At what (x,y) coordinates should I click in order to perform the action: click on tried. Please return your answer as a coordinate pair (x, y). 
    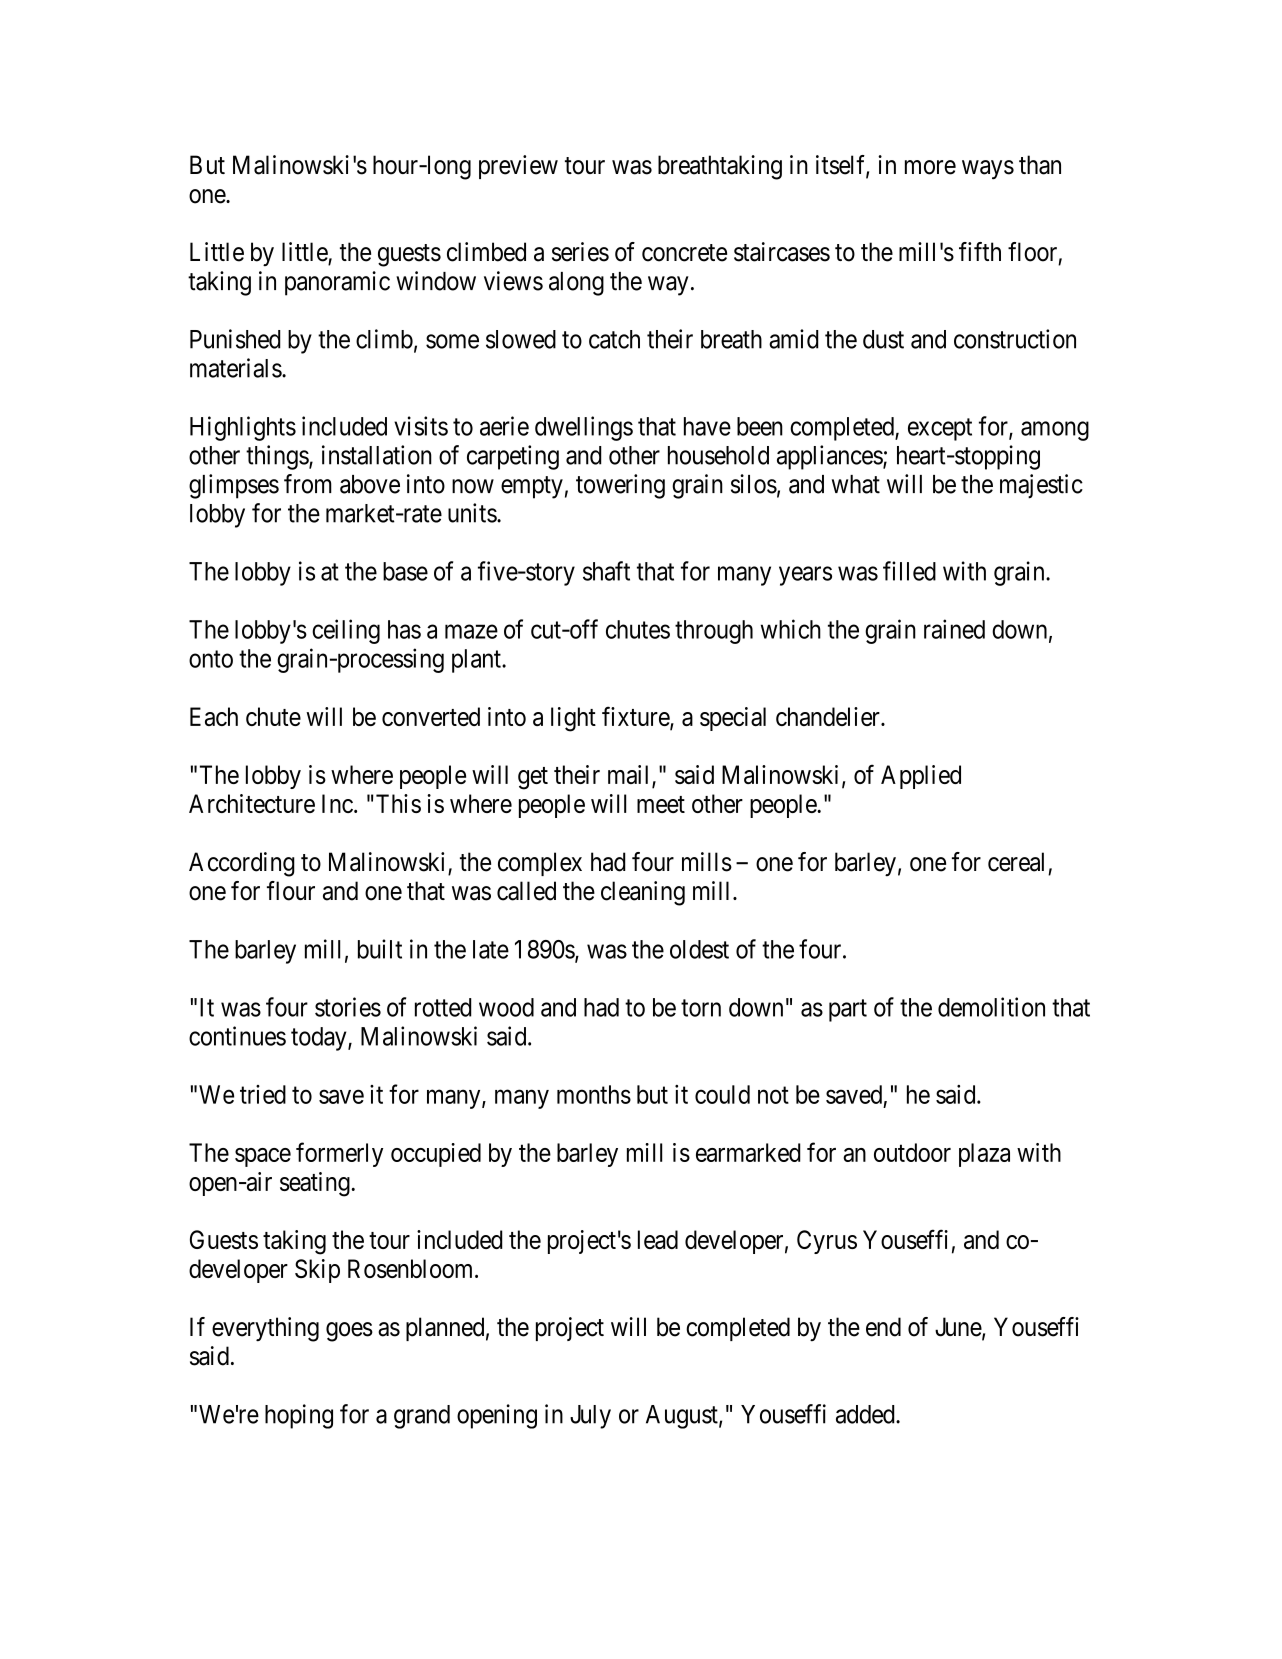
    Looking at the image, I should click on (263, 1094).
